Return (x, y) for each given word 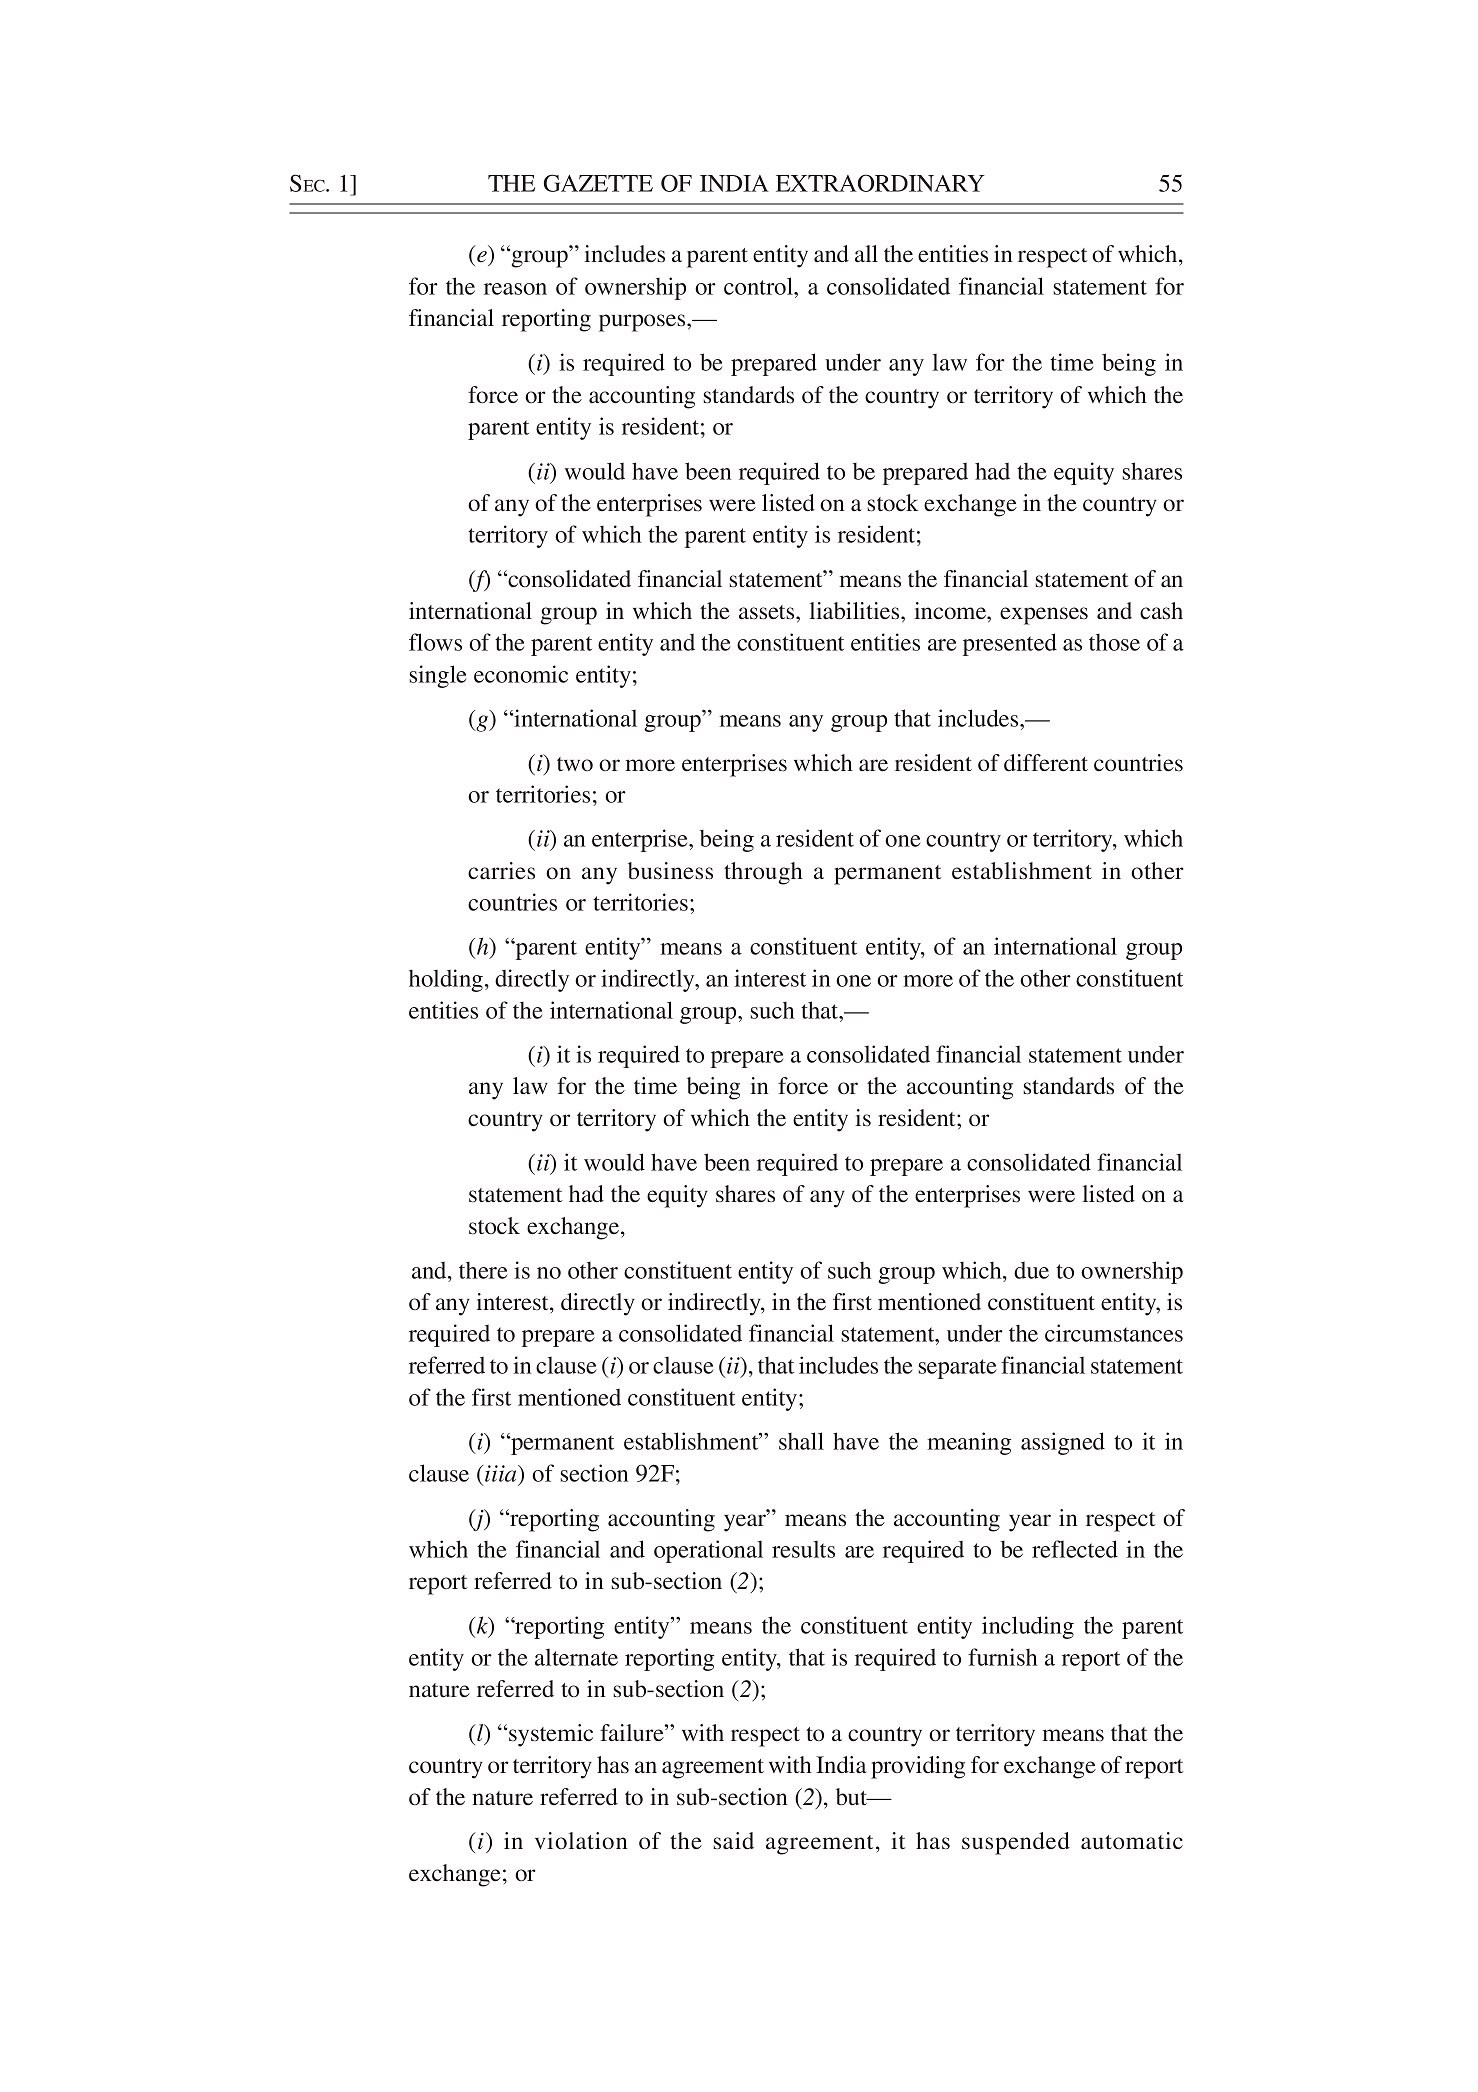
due (1031, 1270)
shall (801, 1441)
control (759, 286)
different (1046, 763)
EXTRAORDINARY (880, 183)
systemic (551, 1735)
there (483, 1270)
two (575, 764)
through (763, 873)
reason (515, 289)
